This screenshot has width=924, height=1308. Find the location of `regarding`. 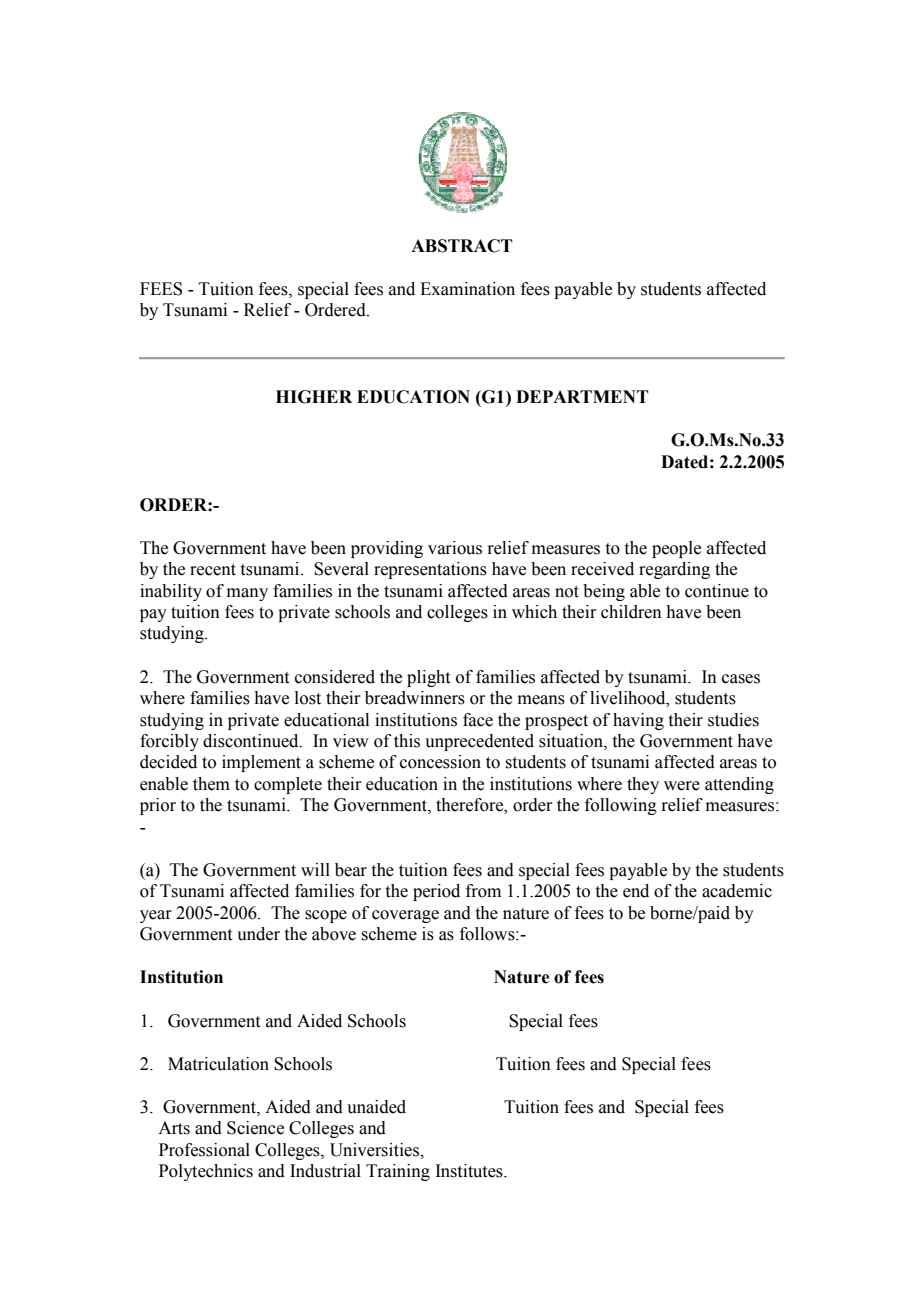

regarding is located at coordinates (674, 570).
